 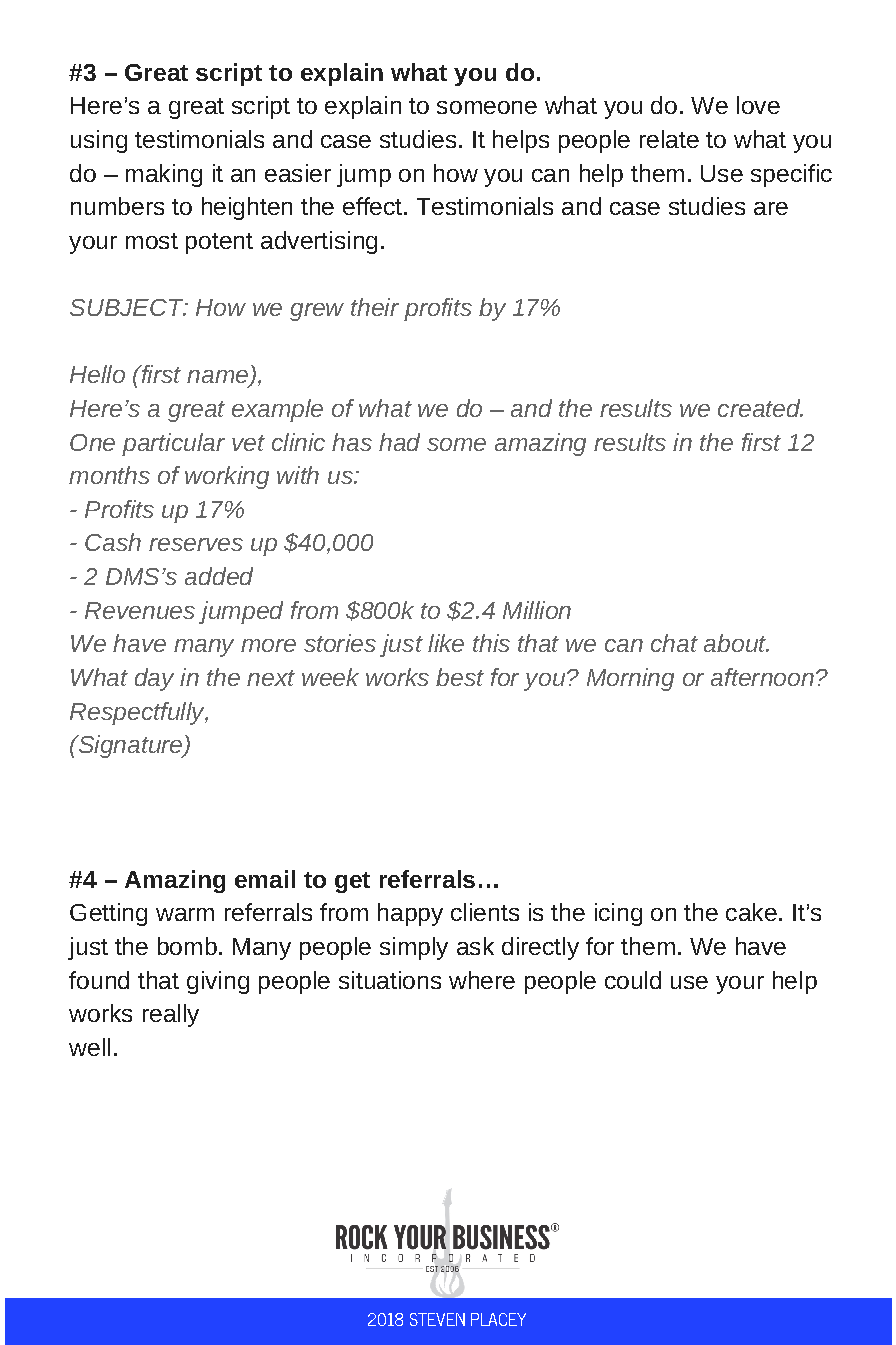 I want to click on best, so click(x=460, y=677).
